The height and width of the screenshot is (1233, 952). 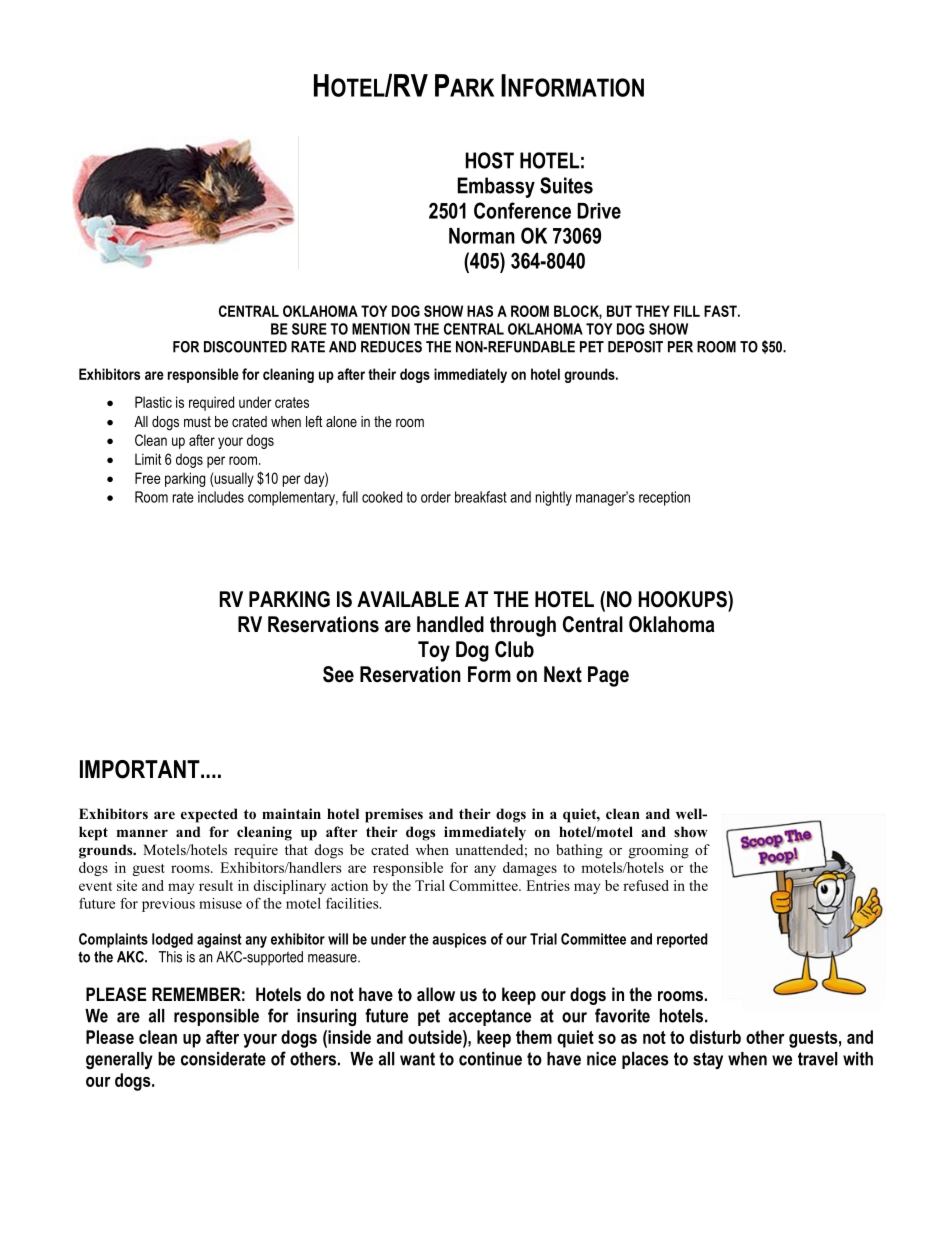 I want to click on Embassy, so click(x=496, y=187).
